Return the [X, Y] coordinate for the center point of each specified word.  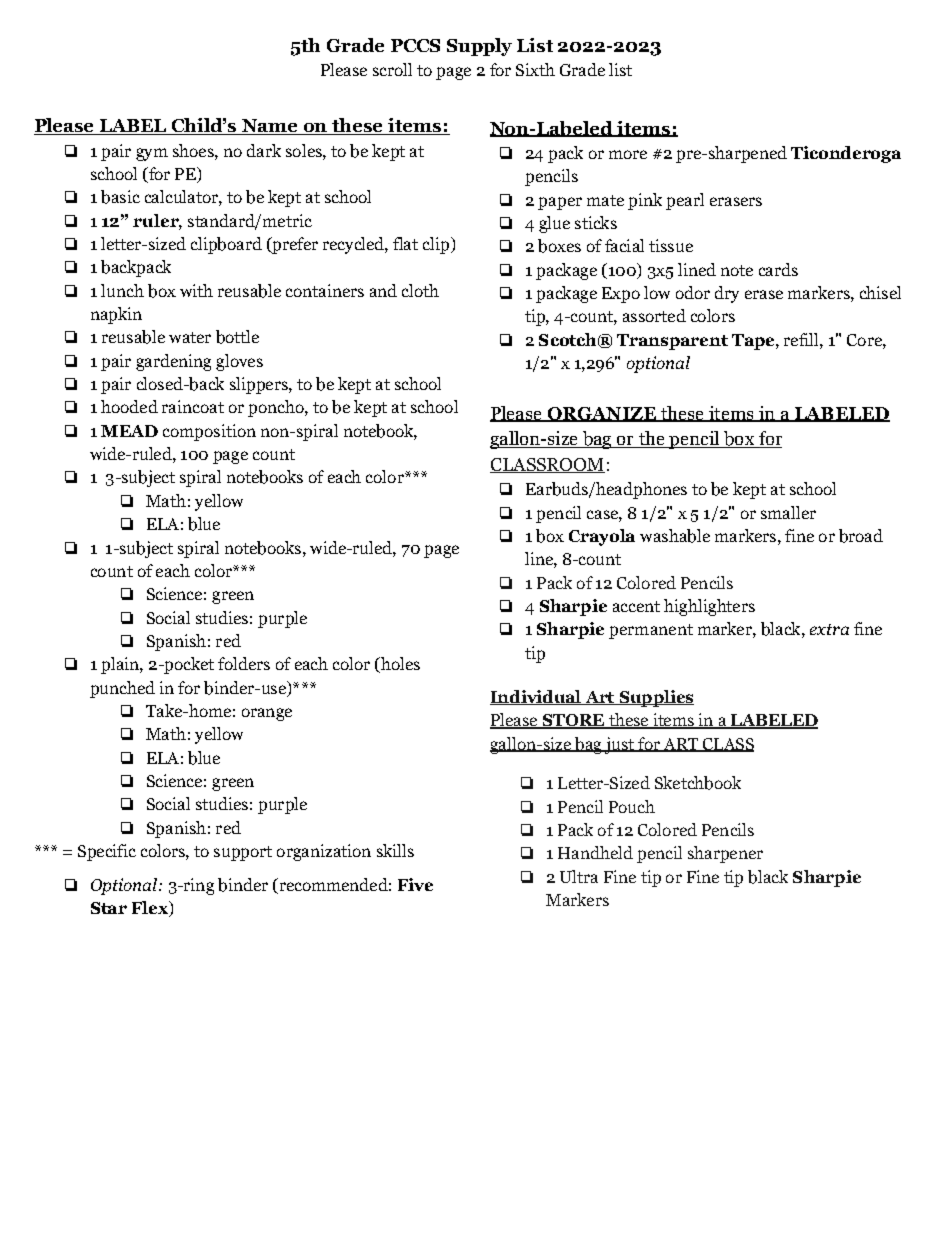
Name [270, 127]
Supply [479, 47]
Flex [151, 909]
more [628, 154]
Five [415, 884]
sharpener [725, 854]
